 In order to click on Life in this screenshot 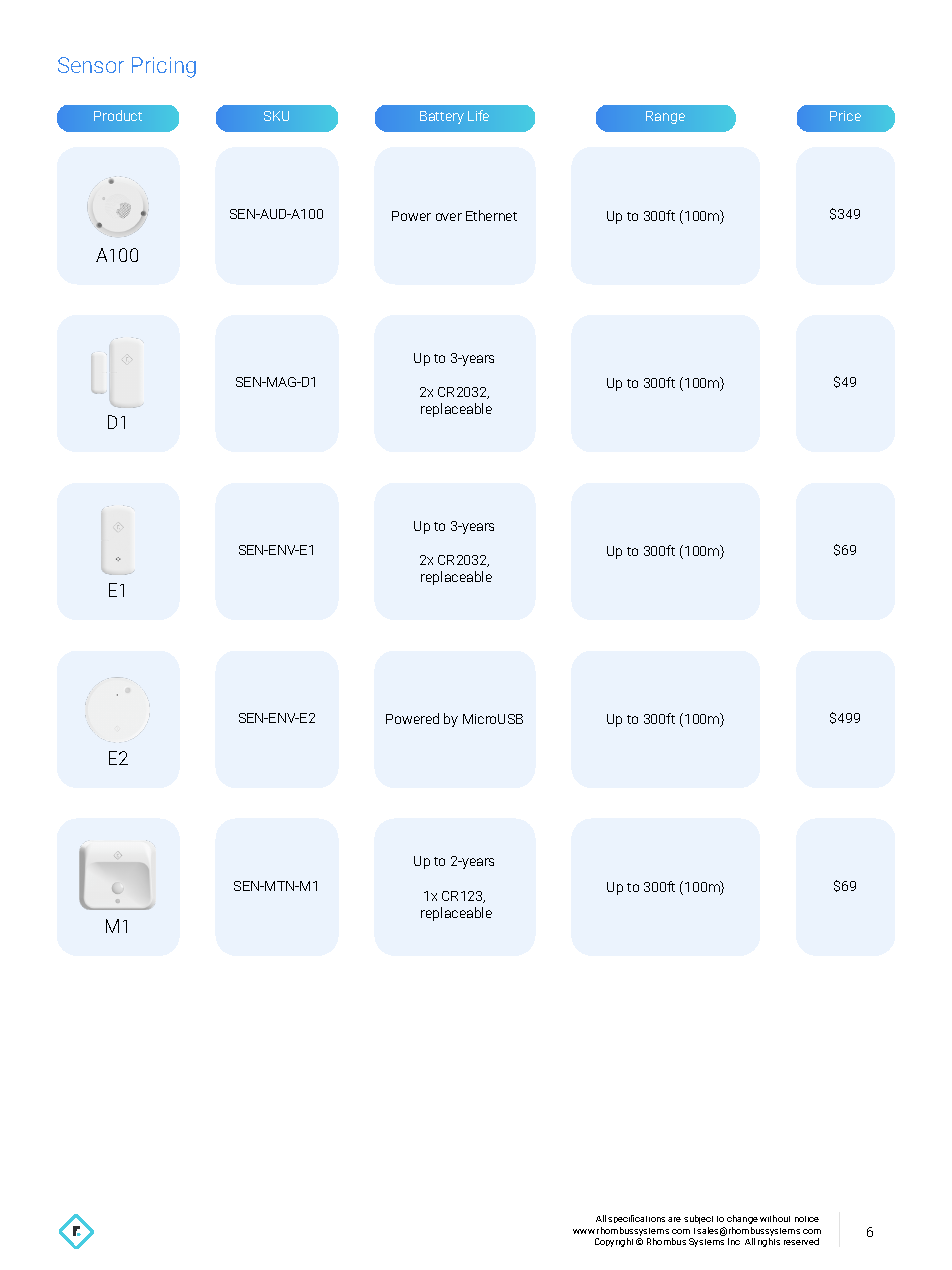, I will do `click(478, 115)`.
